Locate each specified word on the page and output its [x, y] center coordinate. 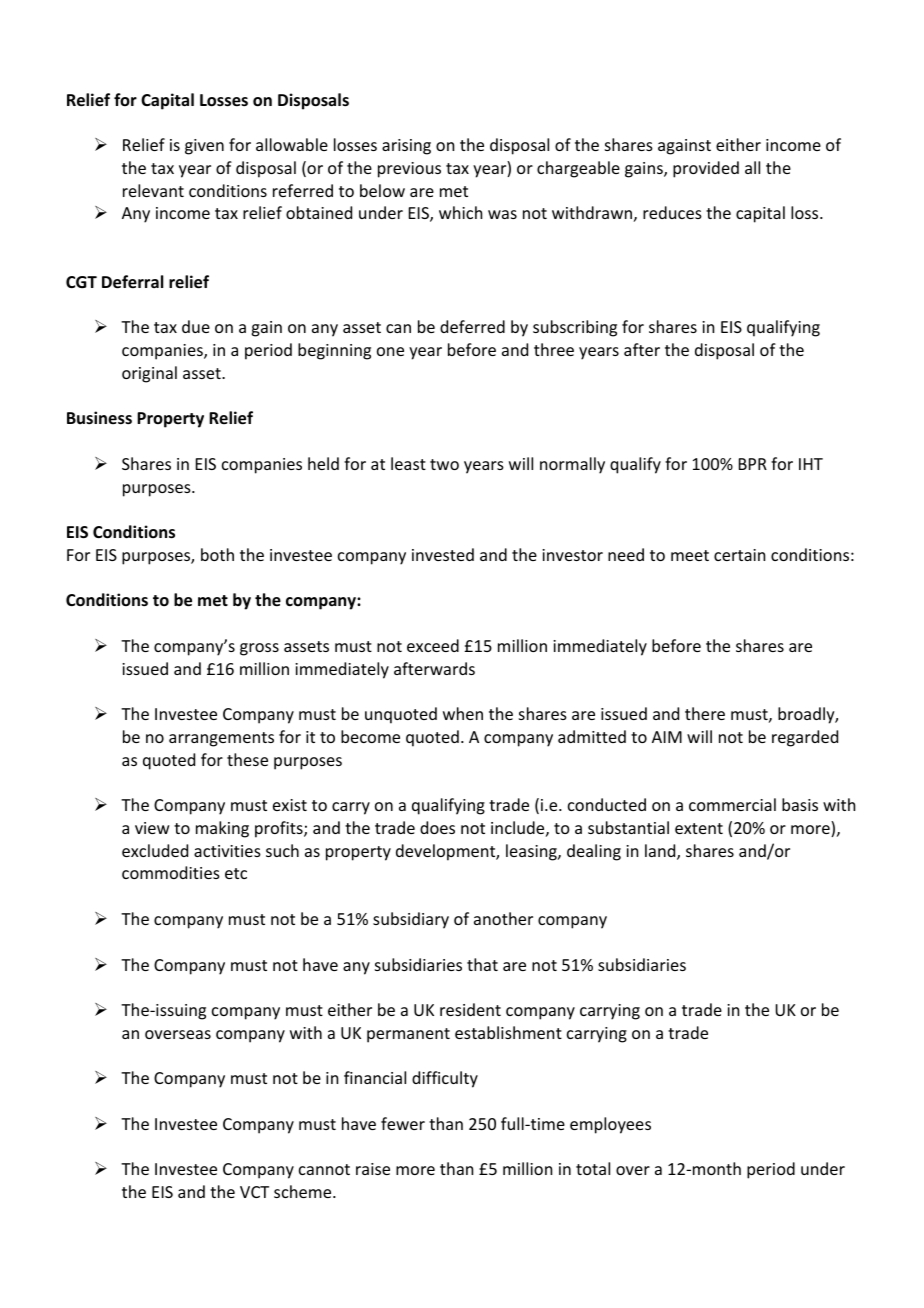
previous [409, 170]
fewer [403, 1123]
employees [610, 1125]
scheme [304, 1191]
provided [706, 169]
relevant [153, 190]
